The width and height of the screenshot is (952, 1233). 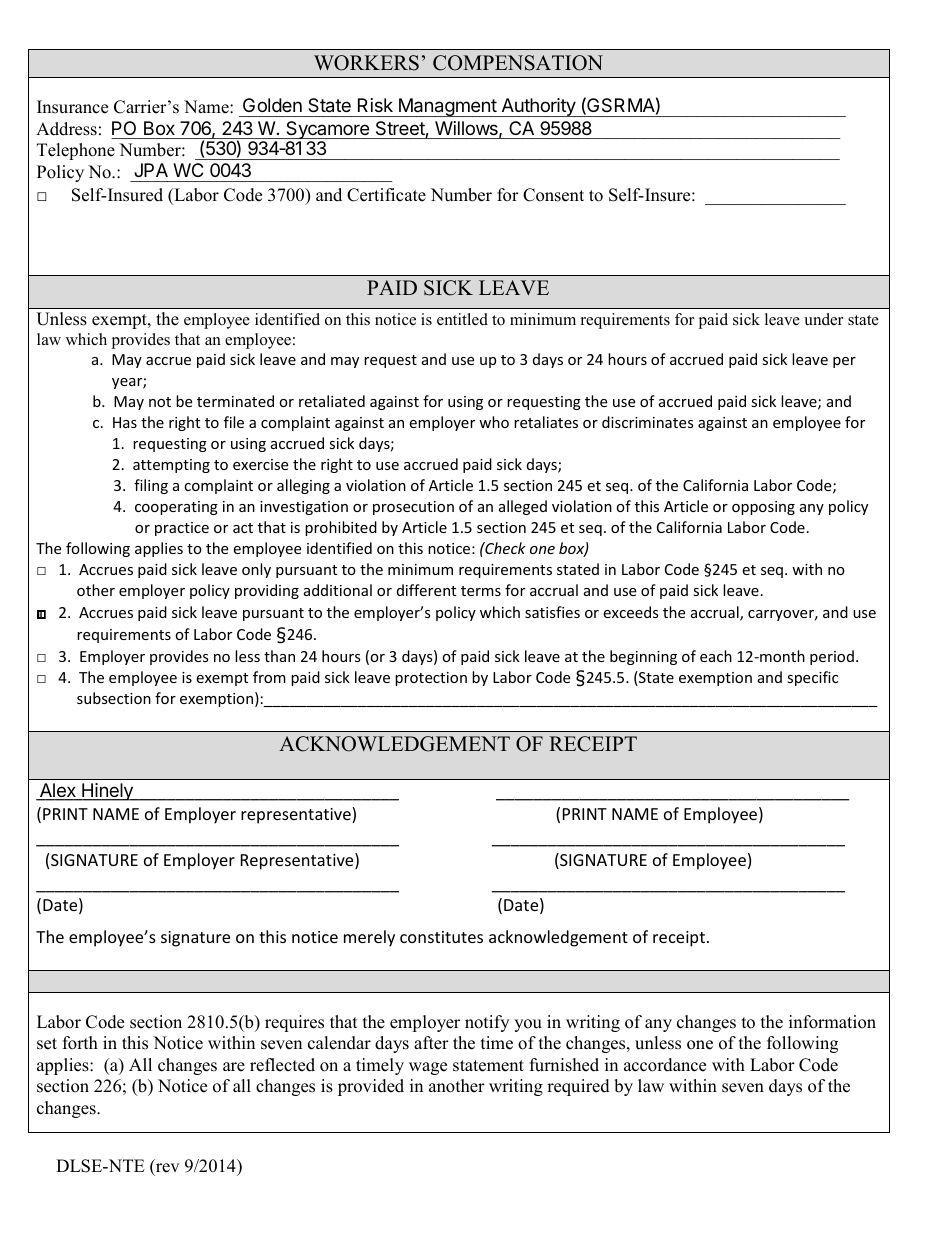 I want to click on practice, so click(x=182, y=529).
